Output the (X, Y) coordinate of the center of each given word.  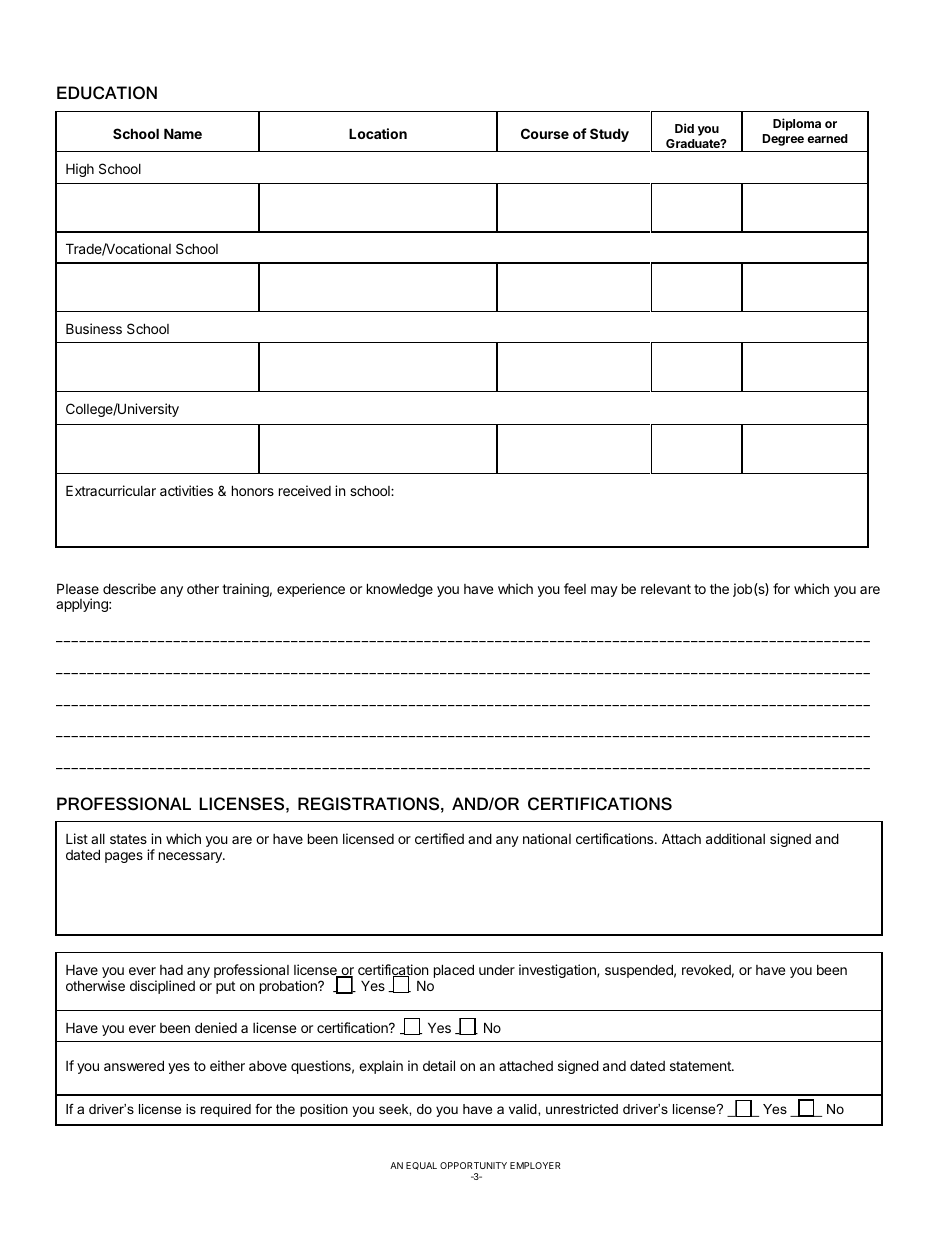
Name (183, 133)
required (226, 1110)
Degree (783, 140)
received (305, 490)
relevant (666, 588)
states (128, 839)
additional (735, 838)
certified (439, 838)
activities (186, 490)
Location (378, 133)
